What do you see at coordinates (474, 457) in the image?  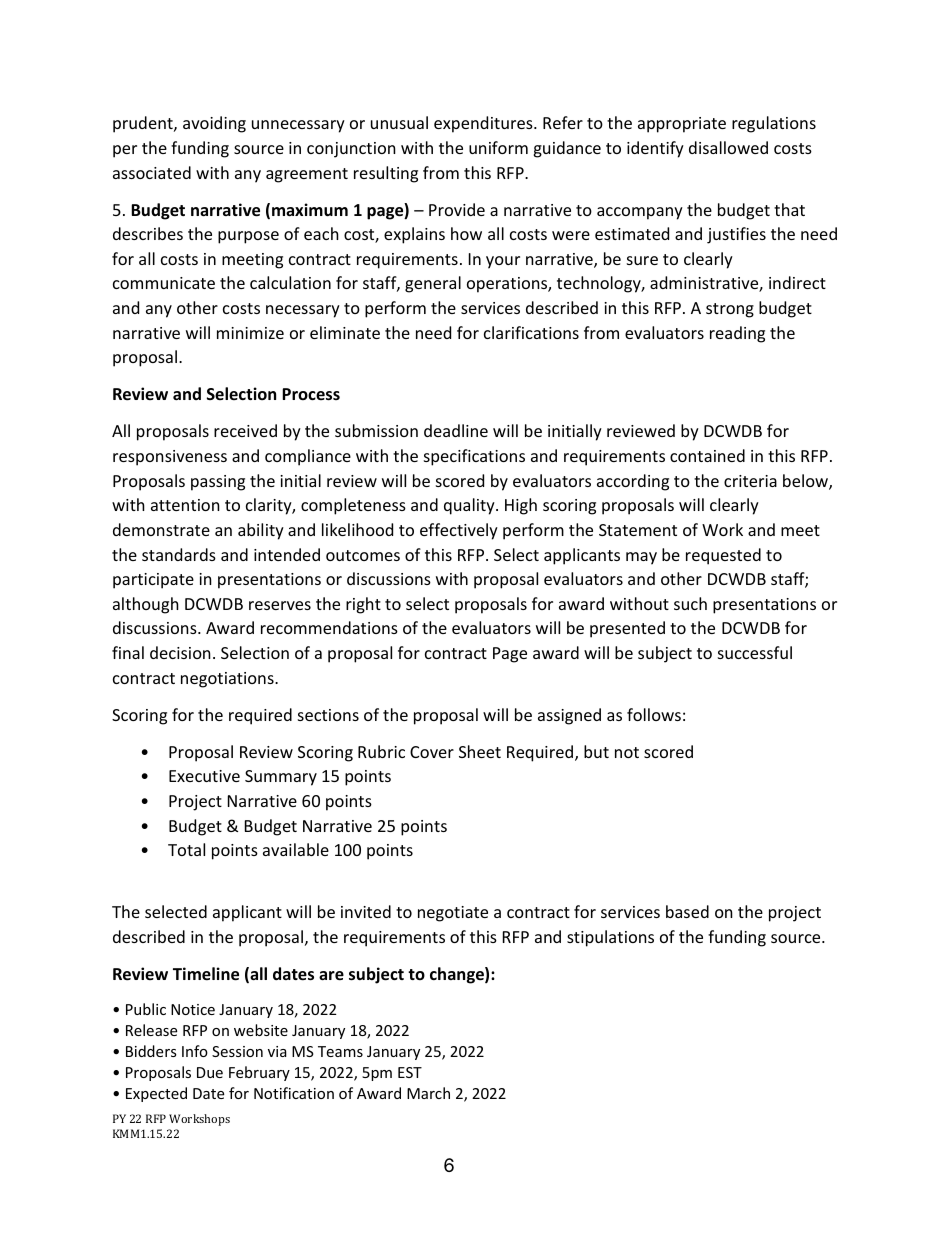 I see `specifications` at bounding box center [474, 457].
